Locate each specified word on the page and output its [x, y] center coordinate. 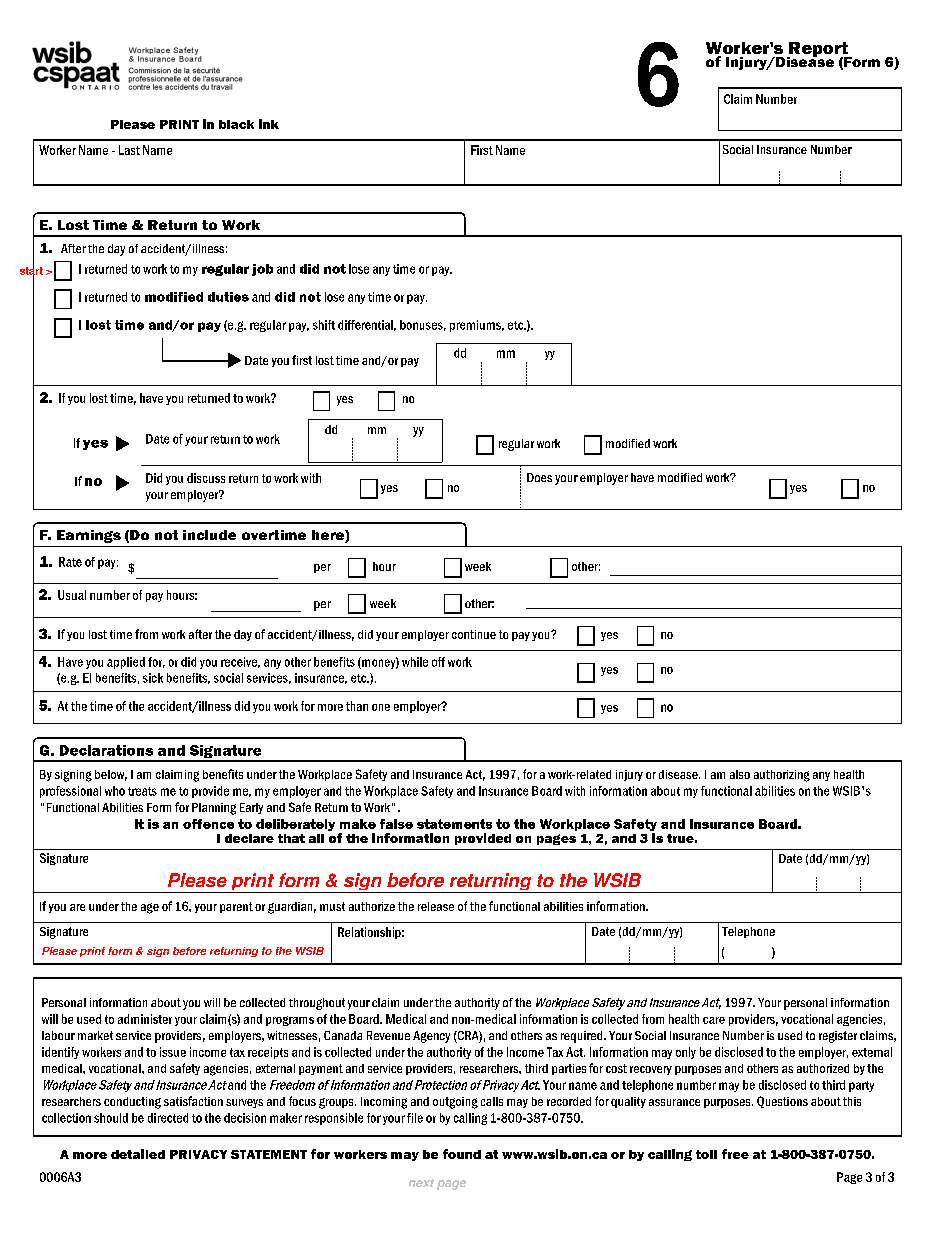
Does [539, 477]
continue [474, 634]
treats [142, 791]
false [396, 824]
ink [269, 124]
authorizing [782, 776]
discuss [206, 478]
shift [324, 325]
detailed [138, 1154]
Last [129, 150]
